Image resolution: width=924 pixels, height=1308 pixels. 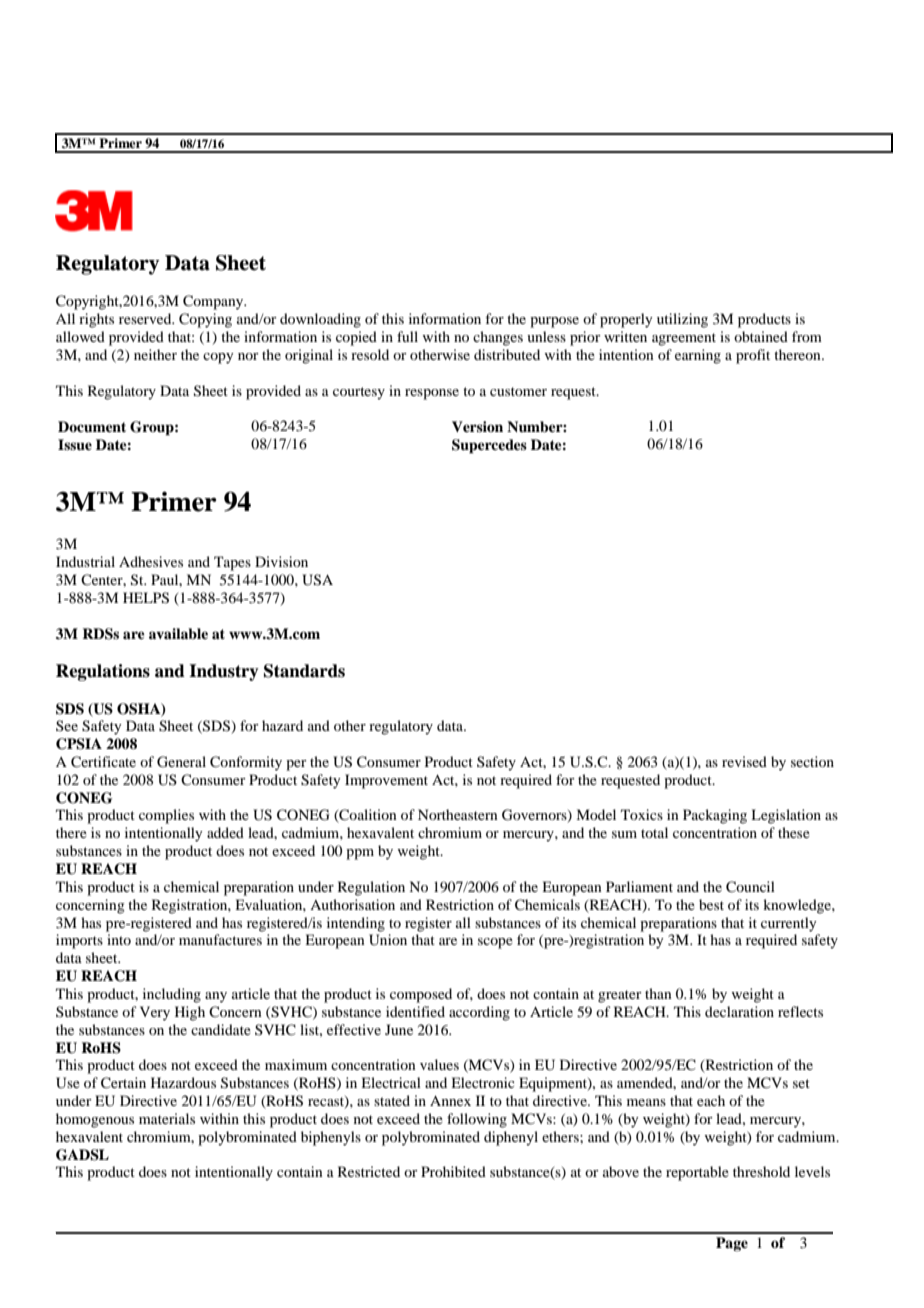 What do you see at coordinates (167, 1118) in the screenshot?
I see `materials` at bounding box center [167, 1118].
